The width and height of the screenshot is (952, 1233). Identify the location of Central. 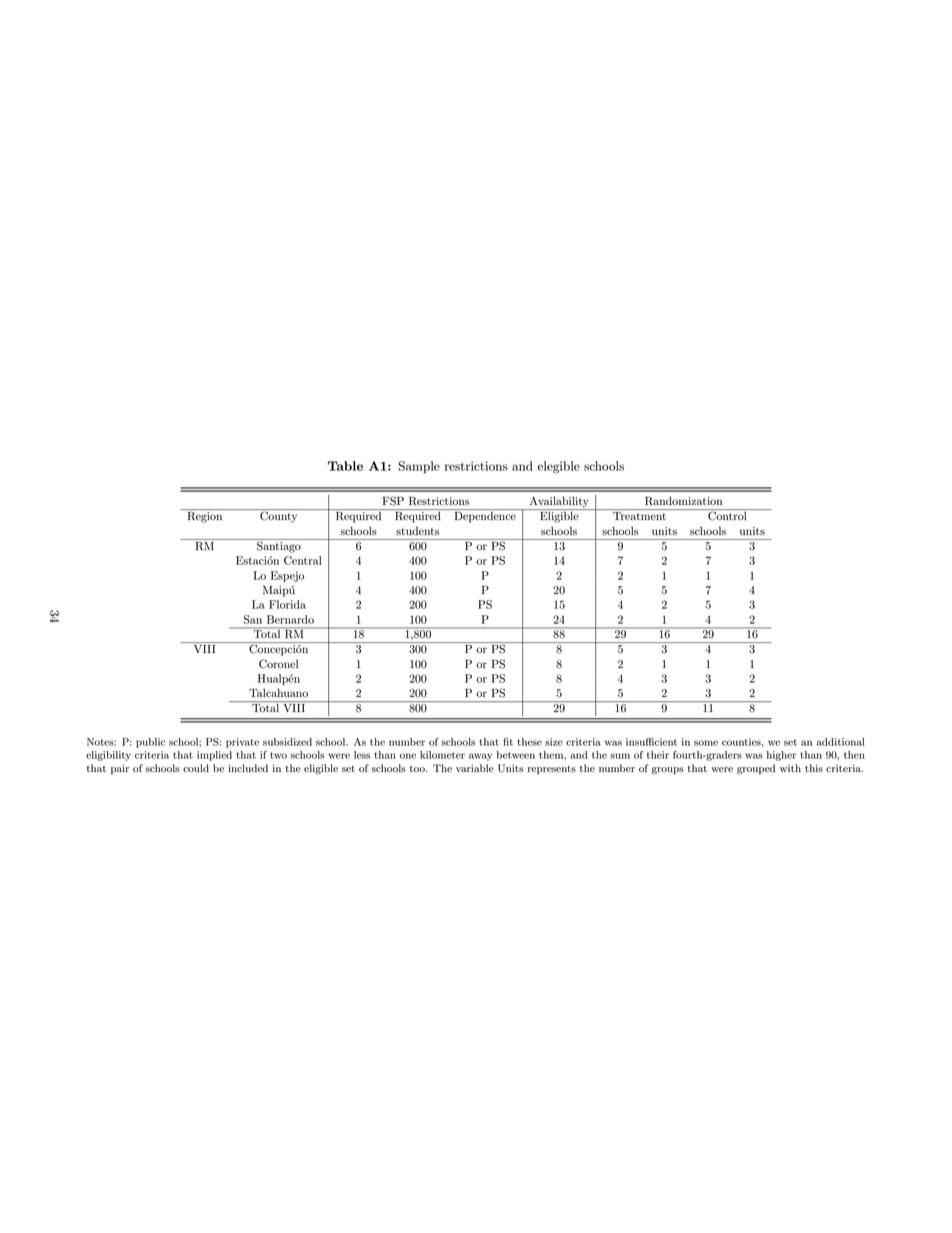
(303, 560).
